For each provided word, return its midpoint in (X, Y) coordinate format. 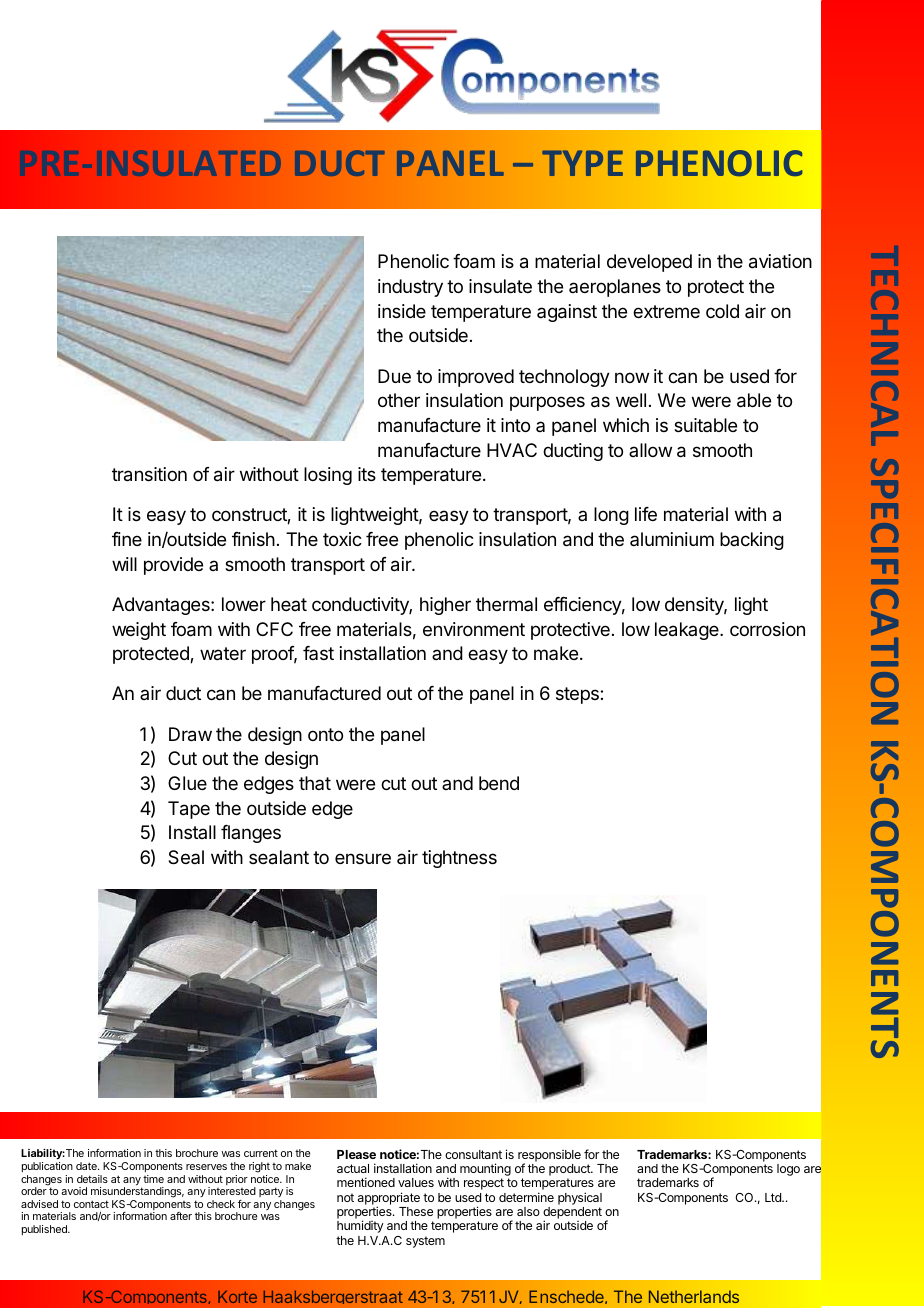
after (181, 1216)
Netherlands (694, 1296)
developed (649, 263)
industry (410, 288)
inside (402, 311)
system (425, 1242)
